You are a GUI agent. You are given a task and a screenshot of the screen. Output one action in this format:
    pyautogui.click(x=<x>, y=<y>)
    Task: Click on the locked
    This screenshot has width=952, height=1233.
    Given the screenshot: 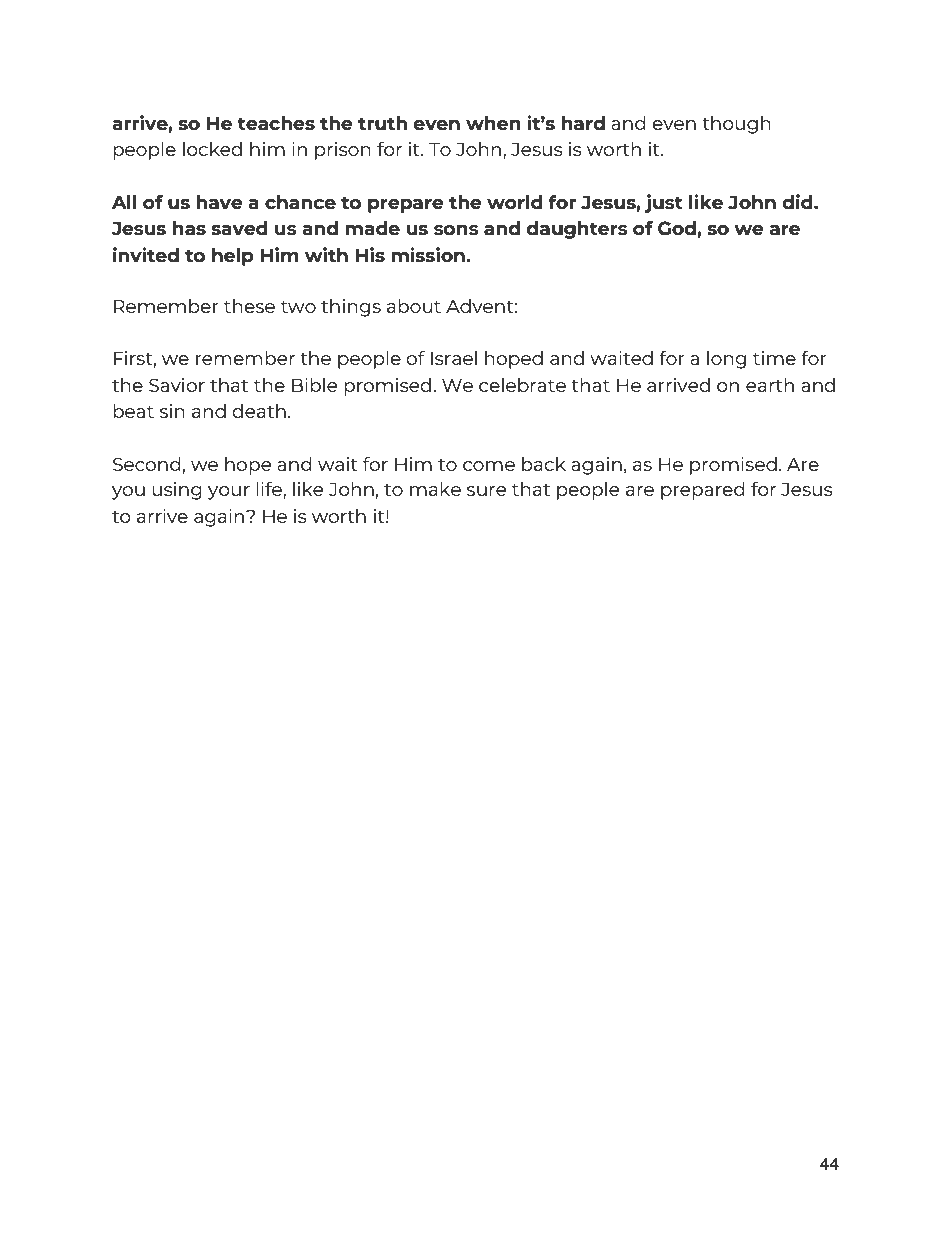 What is the action you would take?
    pyautogui.click(x=212, y=149)
